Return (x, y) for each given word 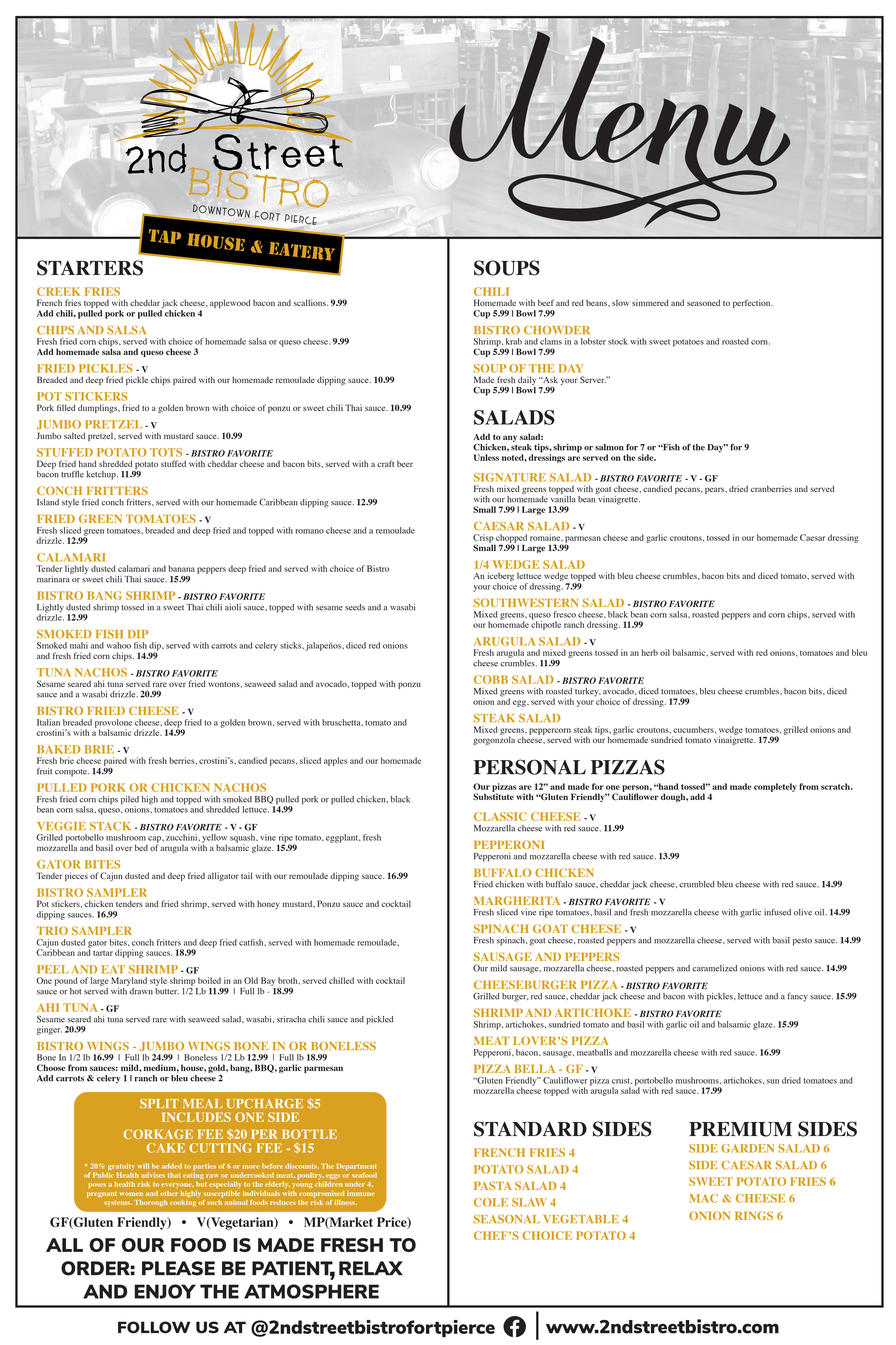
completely (775, 787)
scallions (311, 302)
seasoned (703, 302)
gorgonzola (494, 739)
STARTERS (90, 268)
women (131, 1194)
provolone (113, 724)
